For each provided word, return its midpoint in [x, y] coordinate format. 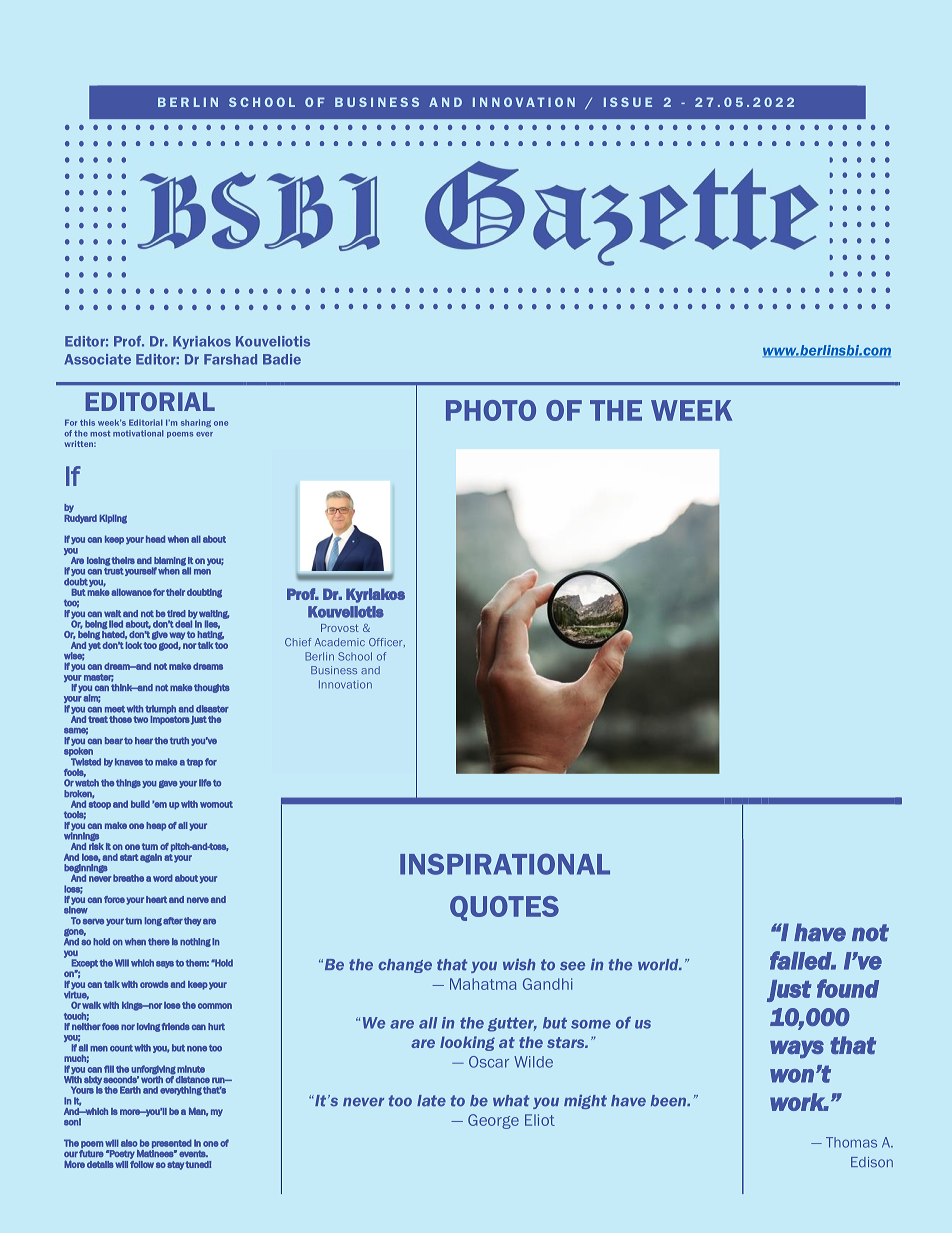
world [659, 965]
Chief [298, 642]
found [848, 988]
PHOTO [491, 410]
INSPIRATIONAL [505, 864]
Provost [340, 628]
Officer [387, 642]
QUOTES [504, 908]
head [155, 539]
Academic [340, 642]
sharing [196, 423]
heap [156, 826]
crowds [154, 984]
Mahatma [483, 984]
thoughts [212, 688]
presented [172, 1143]
